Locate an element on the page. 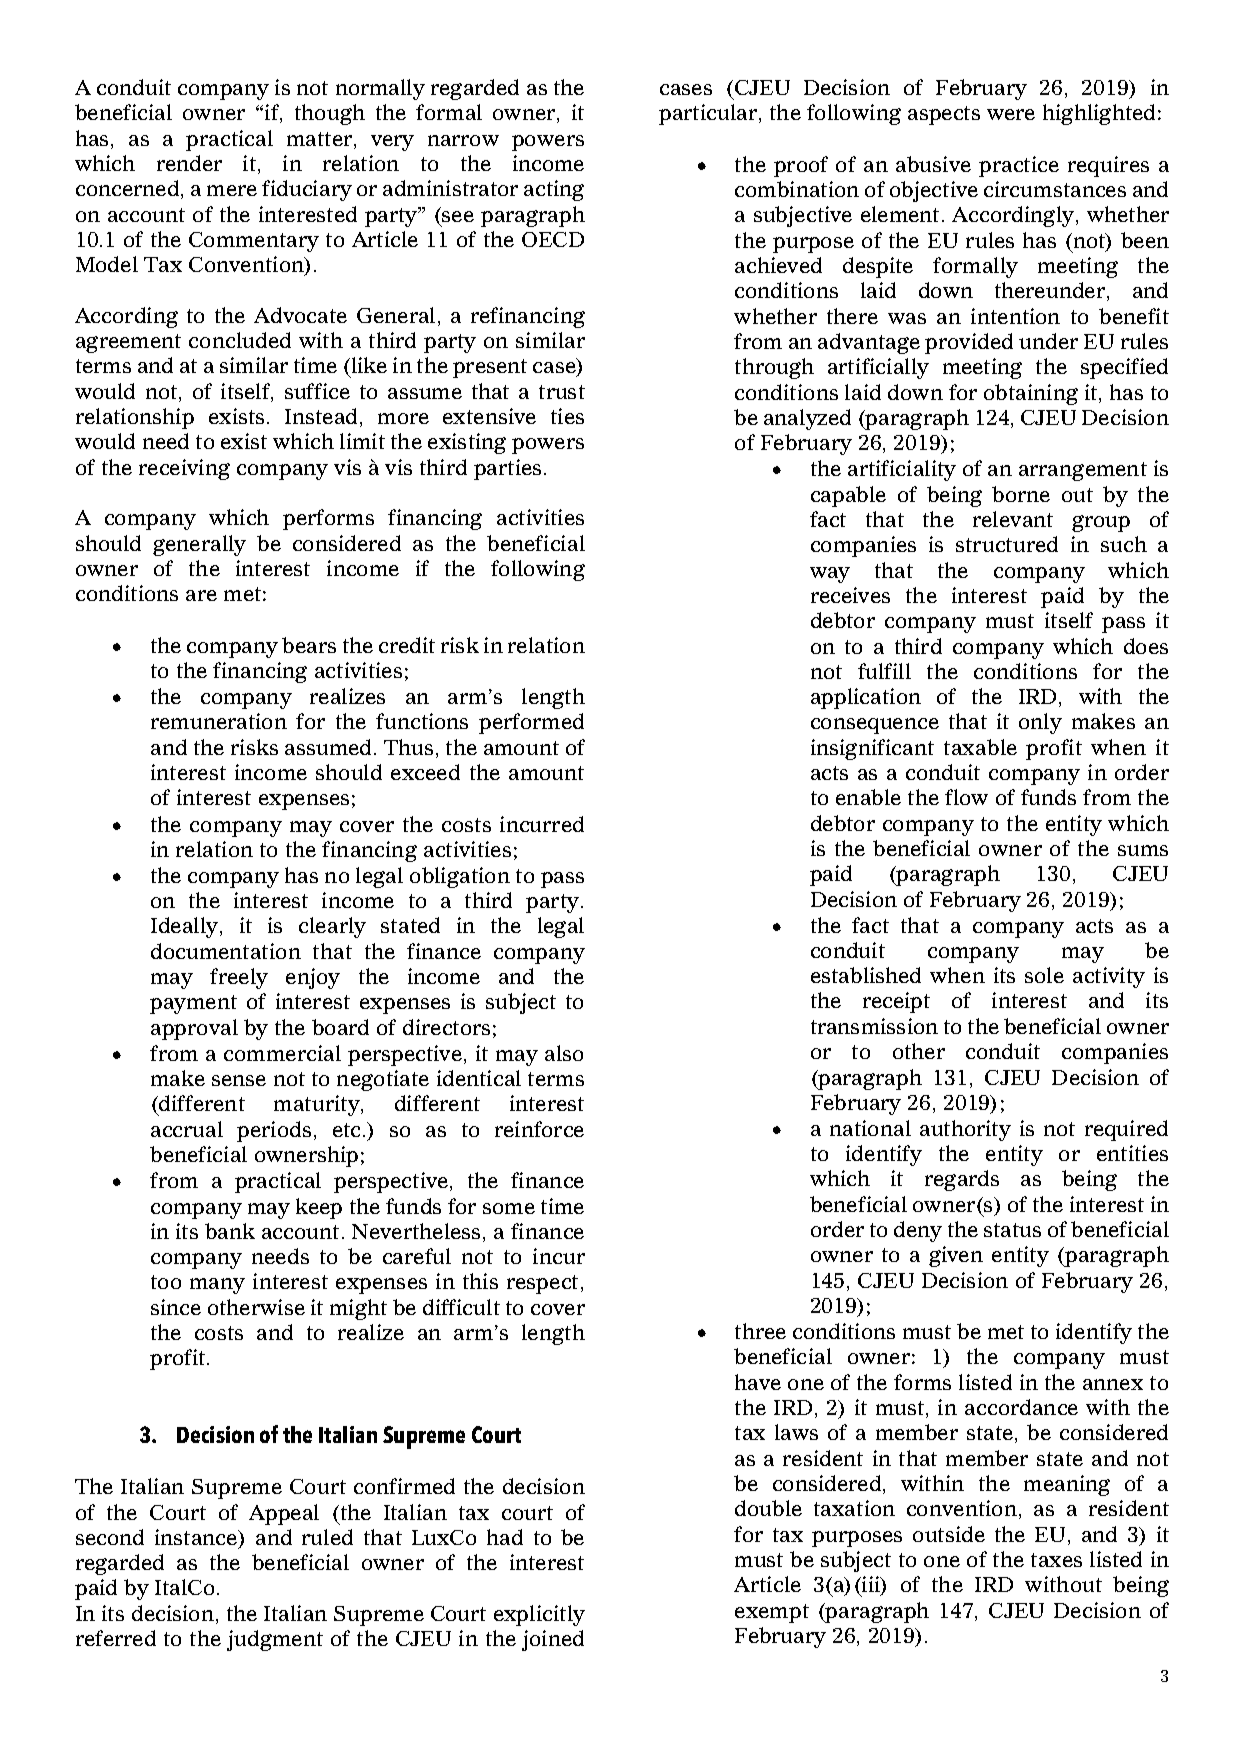  flow is located at coordinates (966, 797).
